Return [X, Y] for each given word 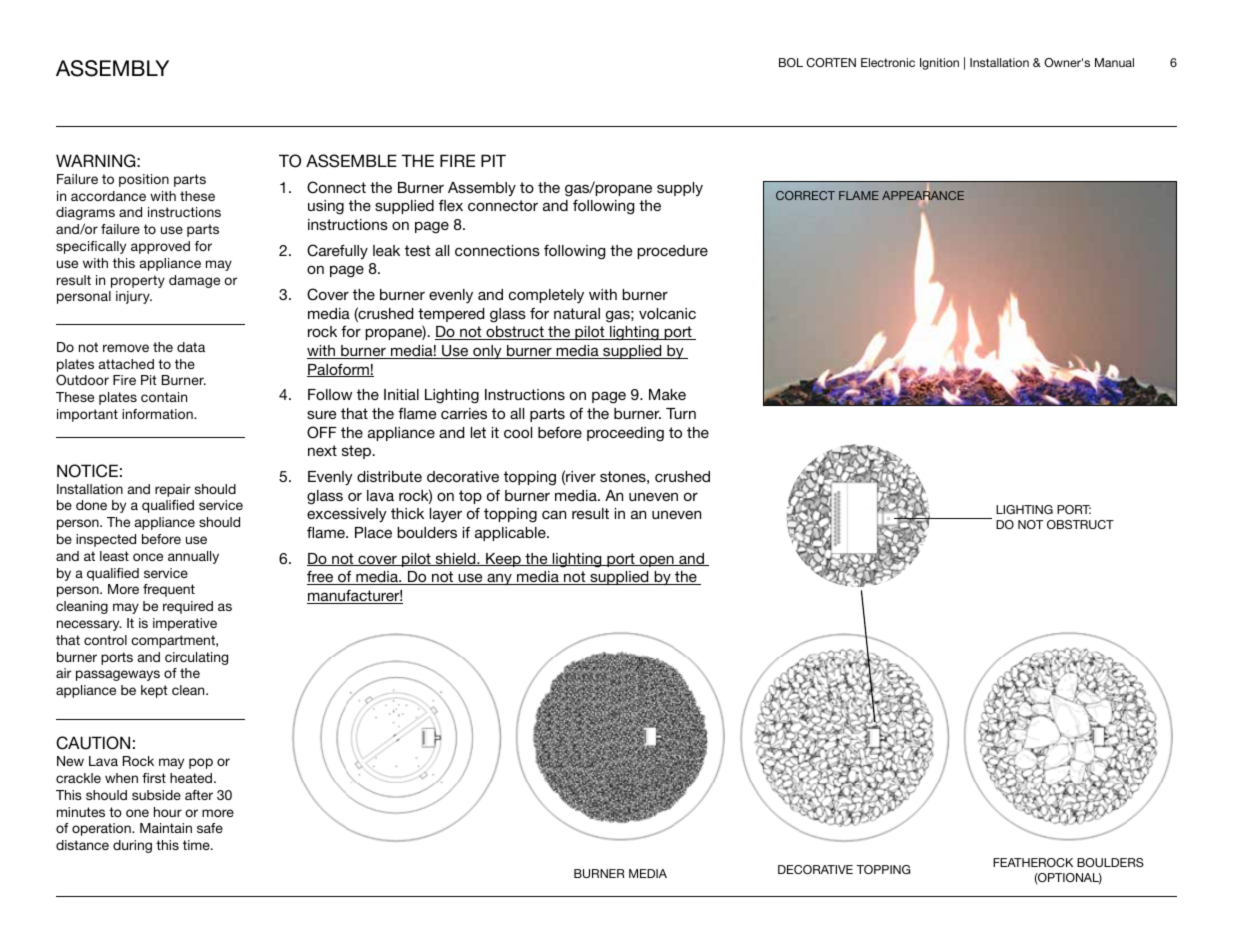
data [191, 347]
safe [210, 828]
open [656, 561]
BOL [791, 62]
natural [577, 313]
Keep [503, 560]
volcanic [667, 313]
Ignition [939, 64]
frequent [169, 590]
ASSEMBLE [351, 161]
